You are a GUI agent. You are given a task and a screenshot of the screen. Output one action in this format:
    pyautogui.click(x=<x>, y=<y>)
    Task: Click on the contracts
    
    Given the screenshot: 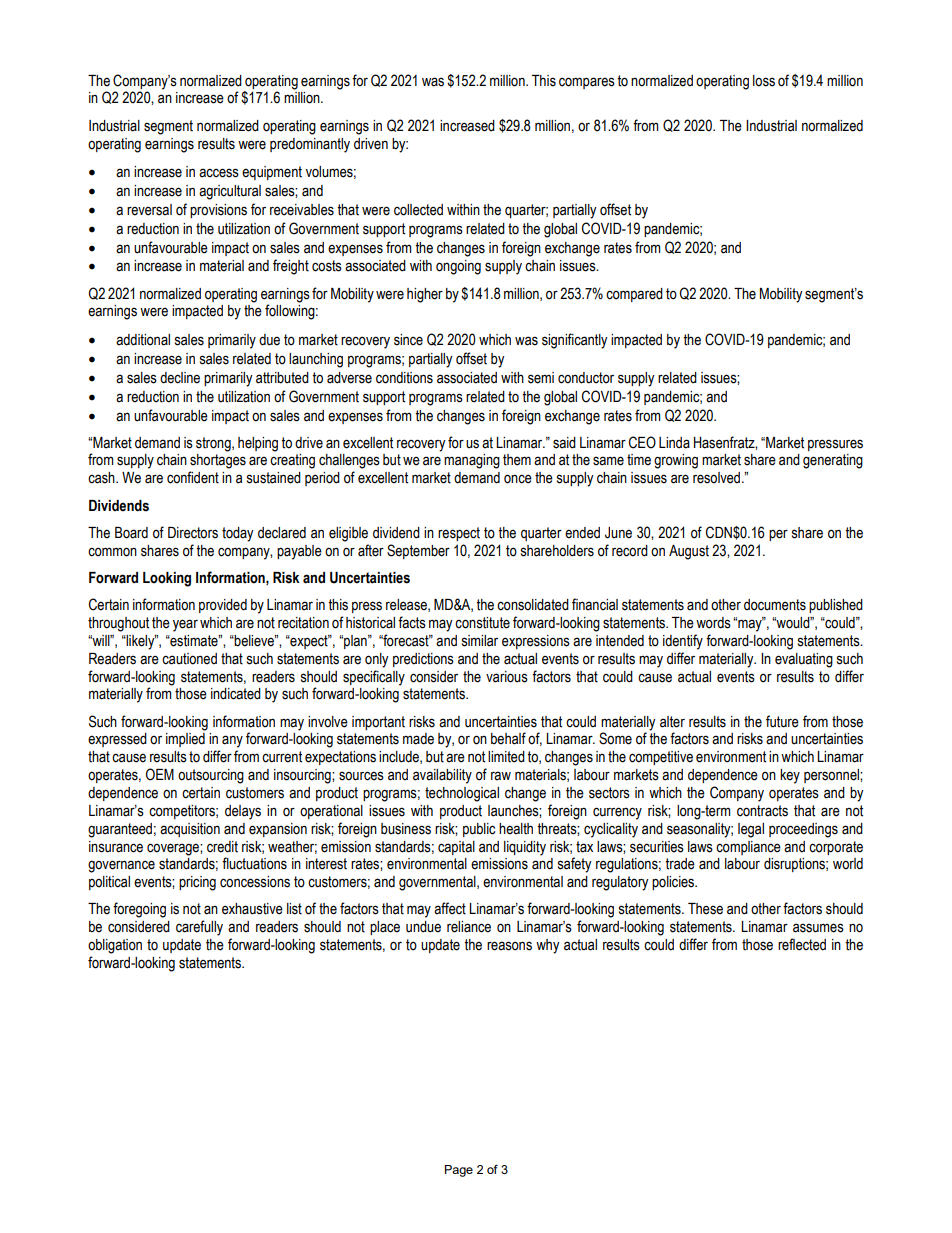 What is the action you would take?
    pyautogui.click(x=762, y=811)
